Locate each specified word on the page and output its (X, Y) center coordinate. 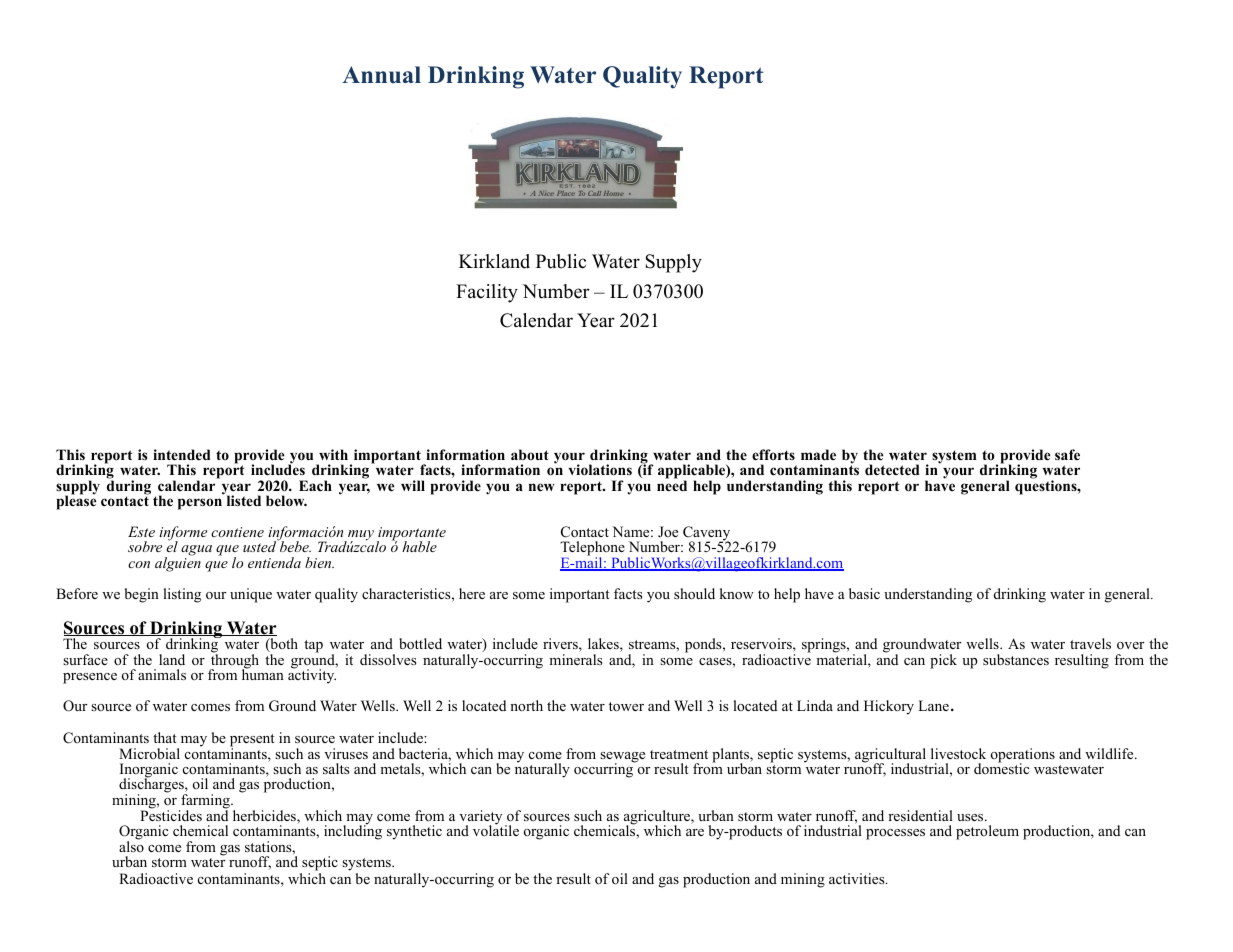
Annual (381, 75)
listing (182, 595)
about (530, 454)
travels (1090, 643)
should (694, 594)
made (818, 454)
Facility (487, 293)
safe (1067, 454)
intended (182, 454)
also (131, 845)
